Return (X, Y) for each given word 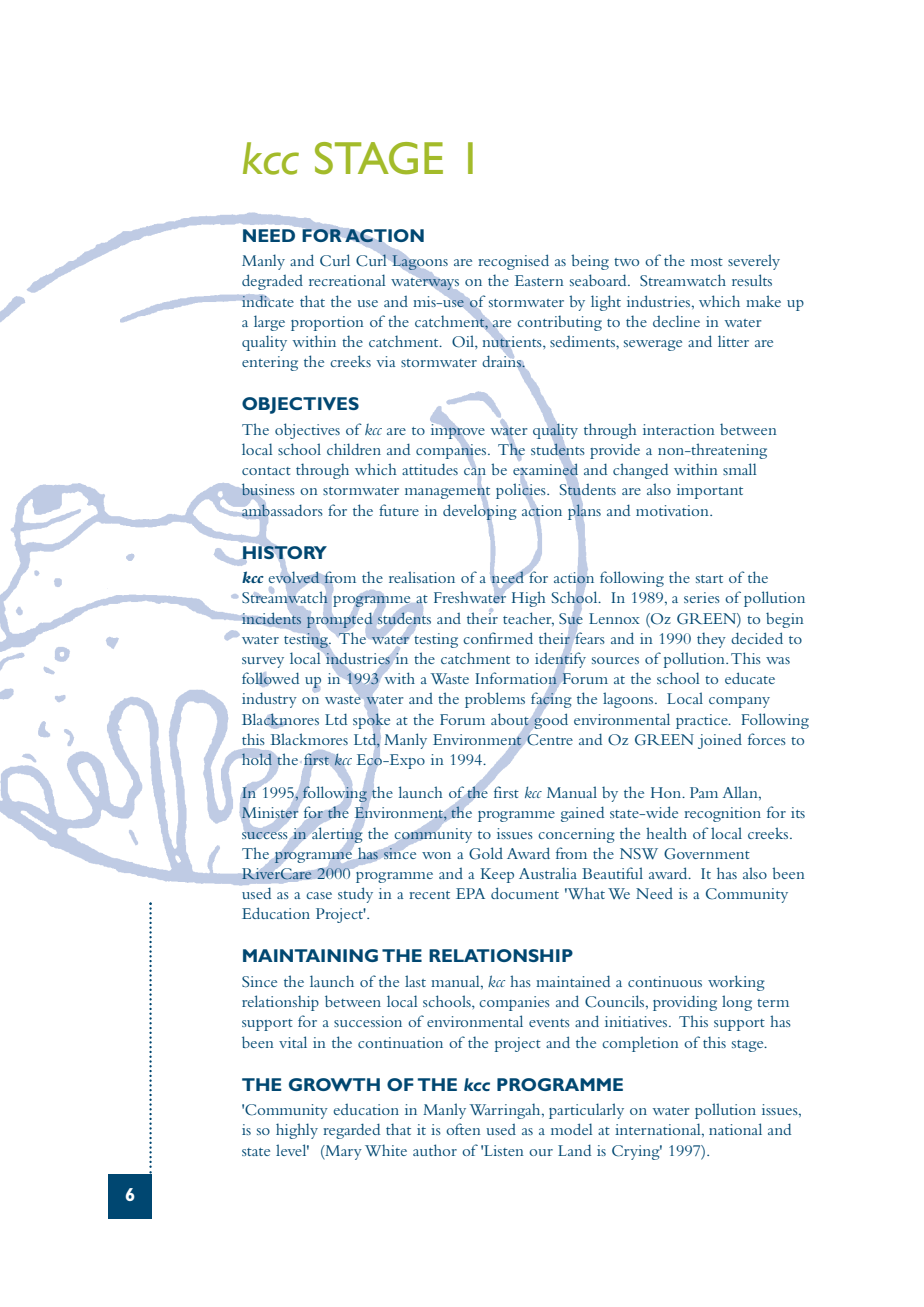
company (739, 702)
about (510, 719)
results (752, 280)
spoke (371, 721)
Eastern (539, 280)
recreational (347, 280)
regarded (351, 1131)
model (571, 1129)
